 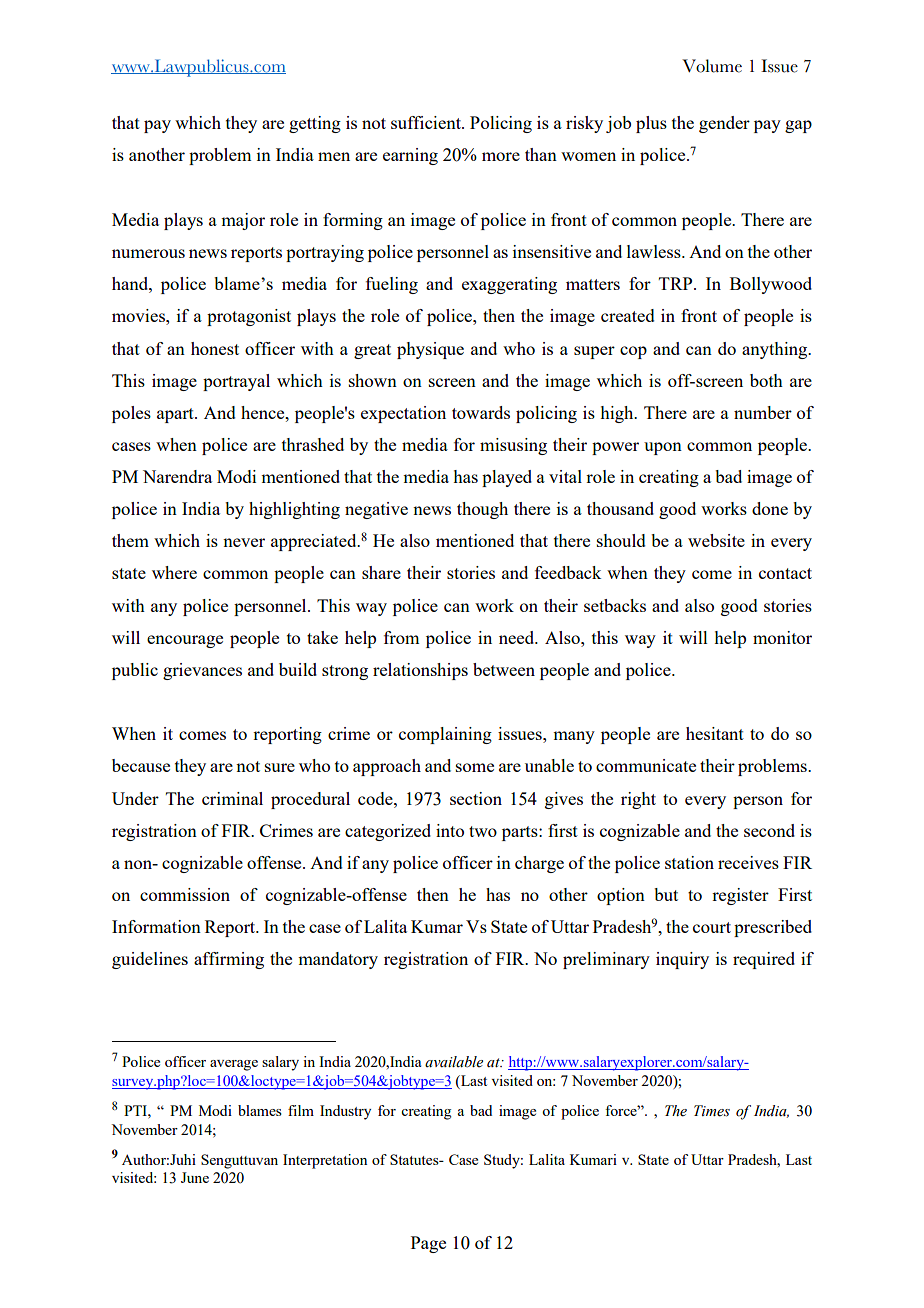 What do you see at coordinates (724, 124) in the screenshot?
I see `gender` at bounding box center [724, 124].
